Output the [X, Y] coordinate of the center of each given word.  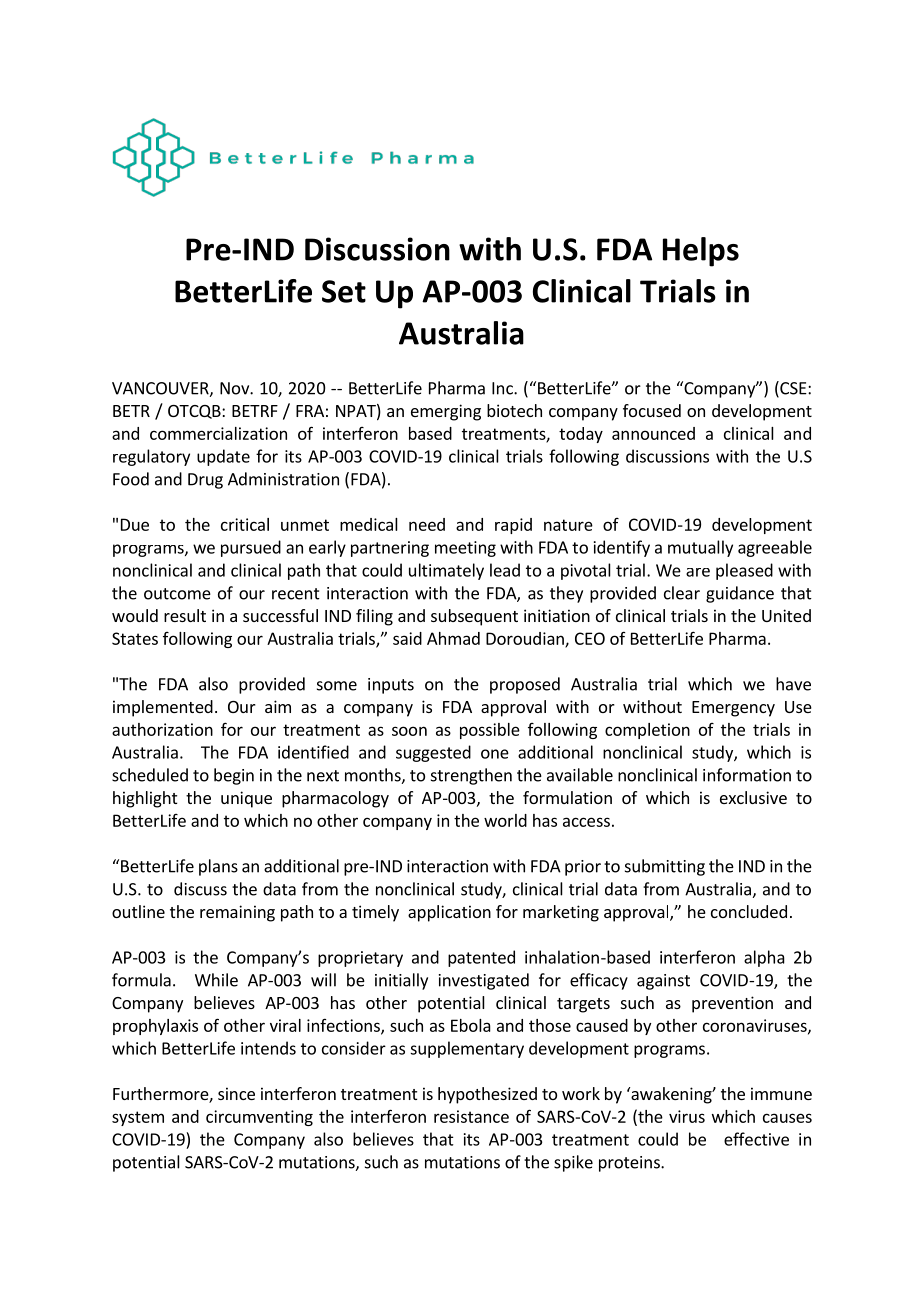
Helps [701, 252]
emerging [446, 412]
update [223, 457]
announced [653, 433]
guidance [740, 594]
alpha [764, 958]
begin [234, 776]
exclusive [753, 797]
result [185, 615]
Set [344, 291]
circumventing [259, 1118]
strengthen [471, 776]
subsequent [474, 617]
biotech [514, 410]
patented [481, 958]
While [216, 980]
